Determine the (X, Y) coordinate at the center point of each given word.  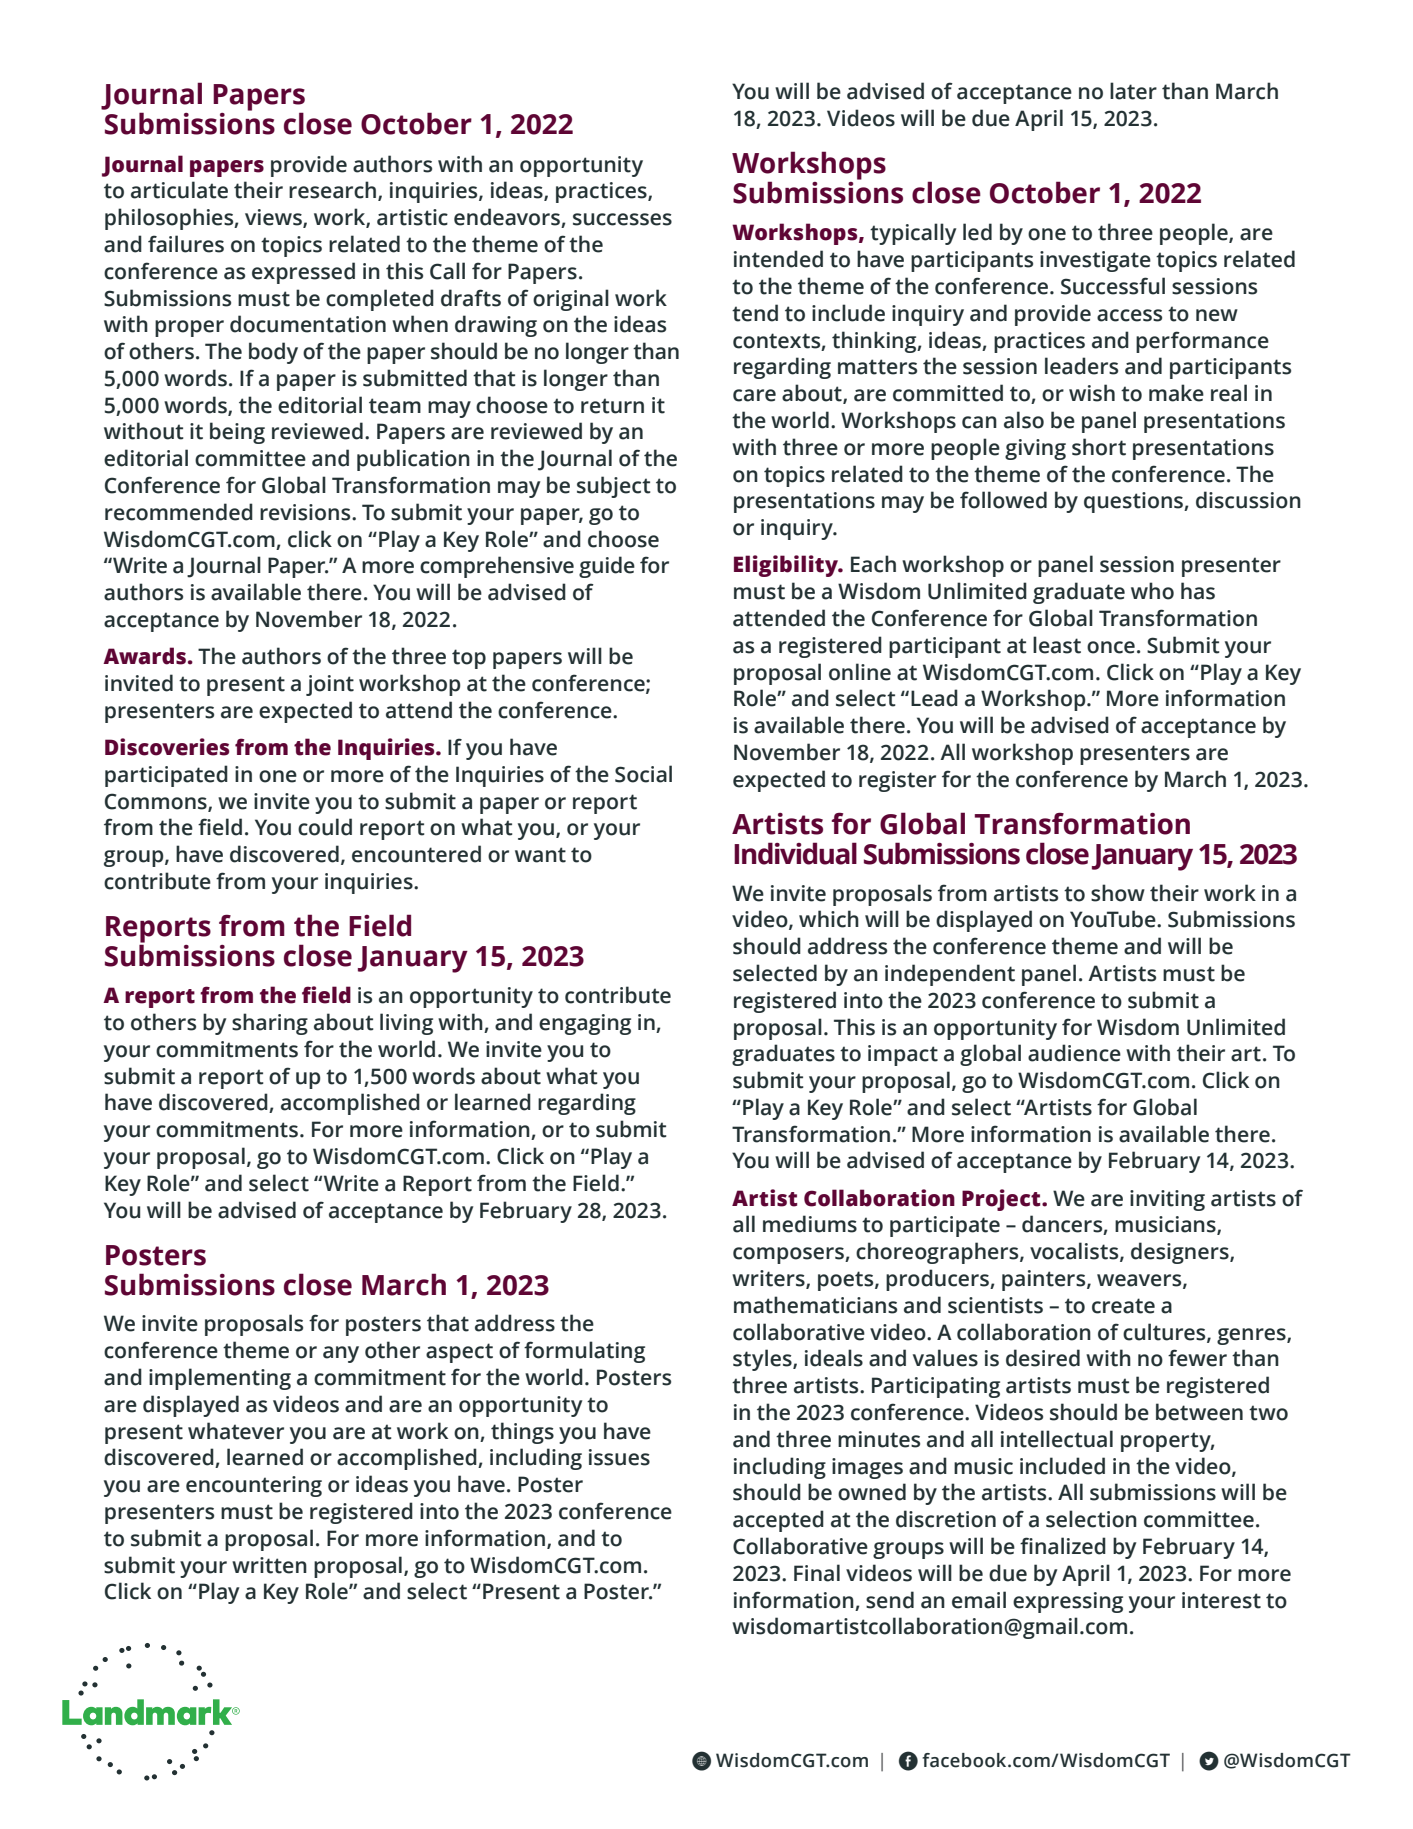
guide (607, 567)
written (269, 1565)
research (334, 191)
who (1152, 591)
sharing (270, 1024)
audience (1074, 1053)
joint (330, 685)
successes (622, 219)
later (1133, 91)
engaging (585, 1024)
